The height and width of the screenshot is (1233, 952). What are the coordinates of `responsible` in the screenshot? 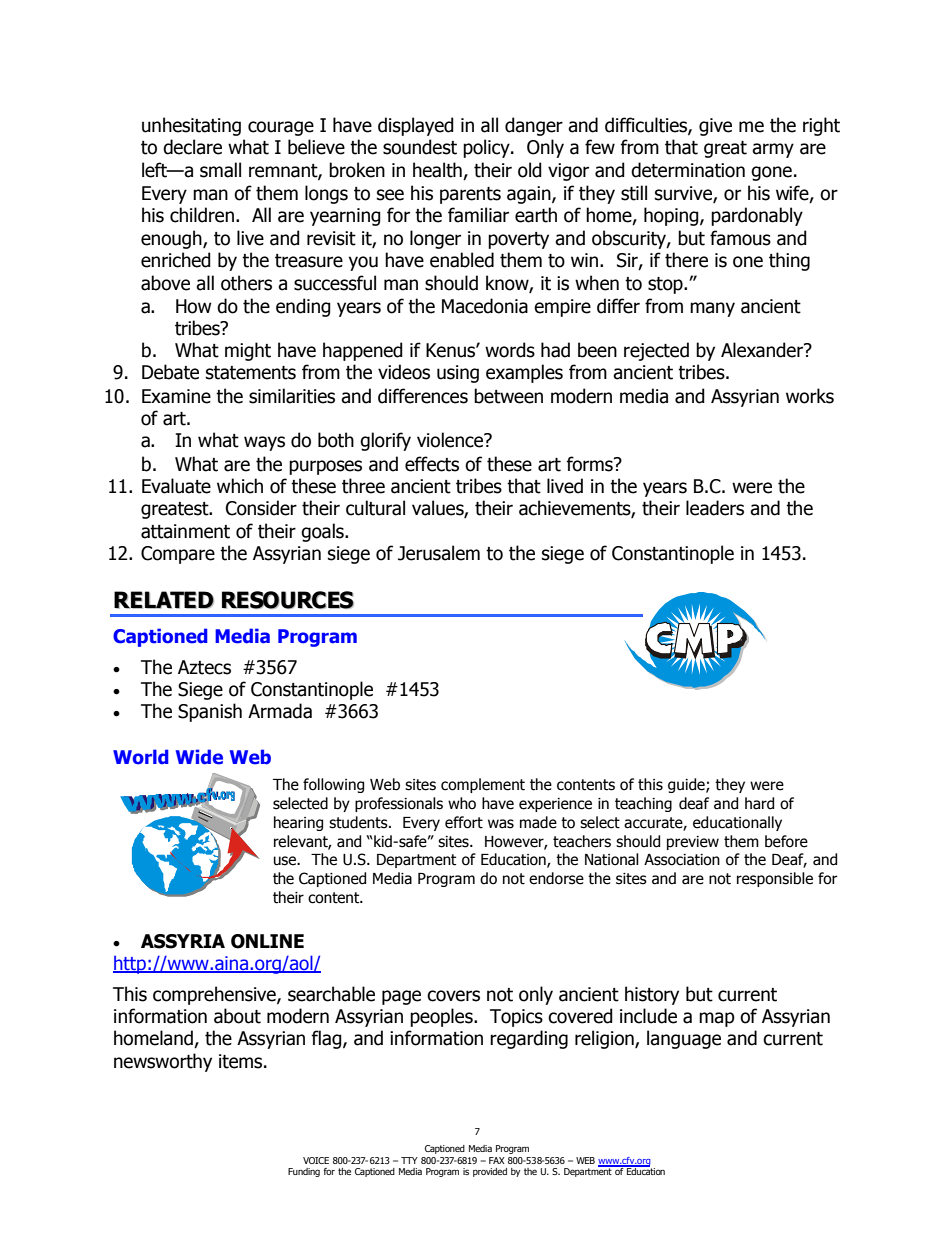 It's located at (775, 879).
